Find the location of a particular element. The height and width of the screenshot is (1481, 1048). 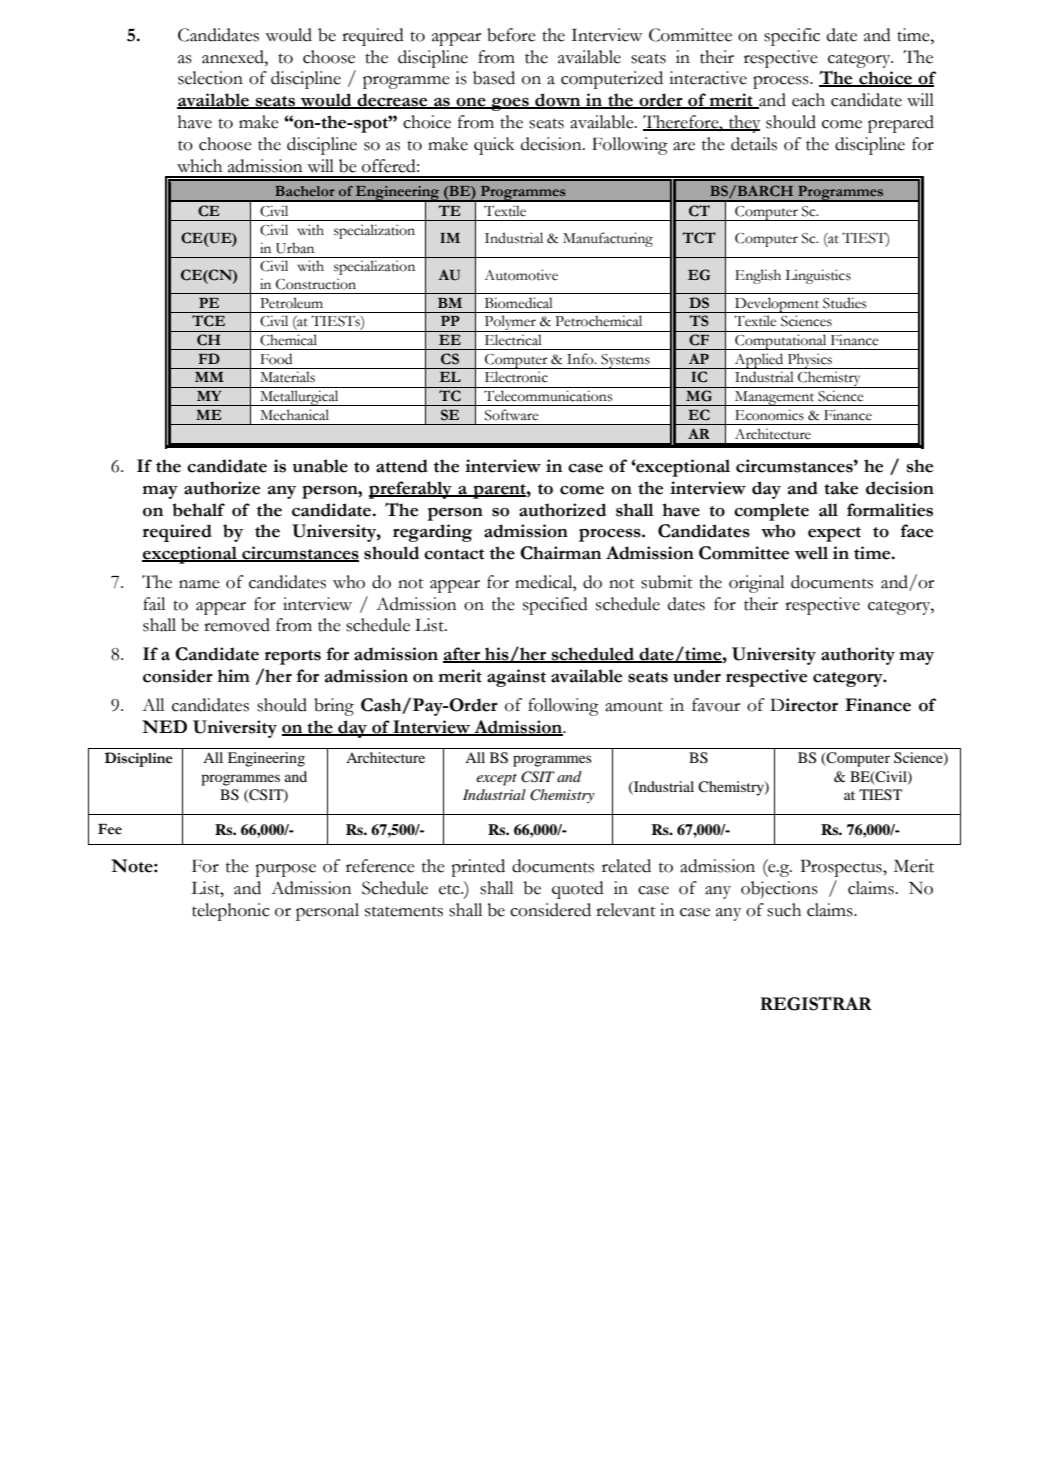

Chairman is located at coordinates (560, 553).
